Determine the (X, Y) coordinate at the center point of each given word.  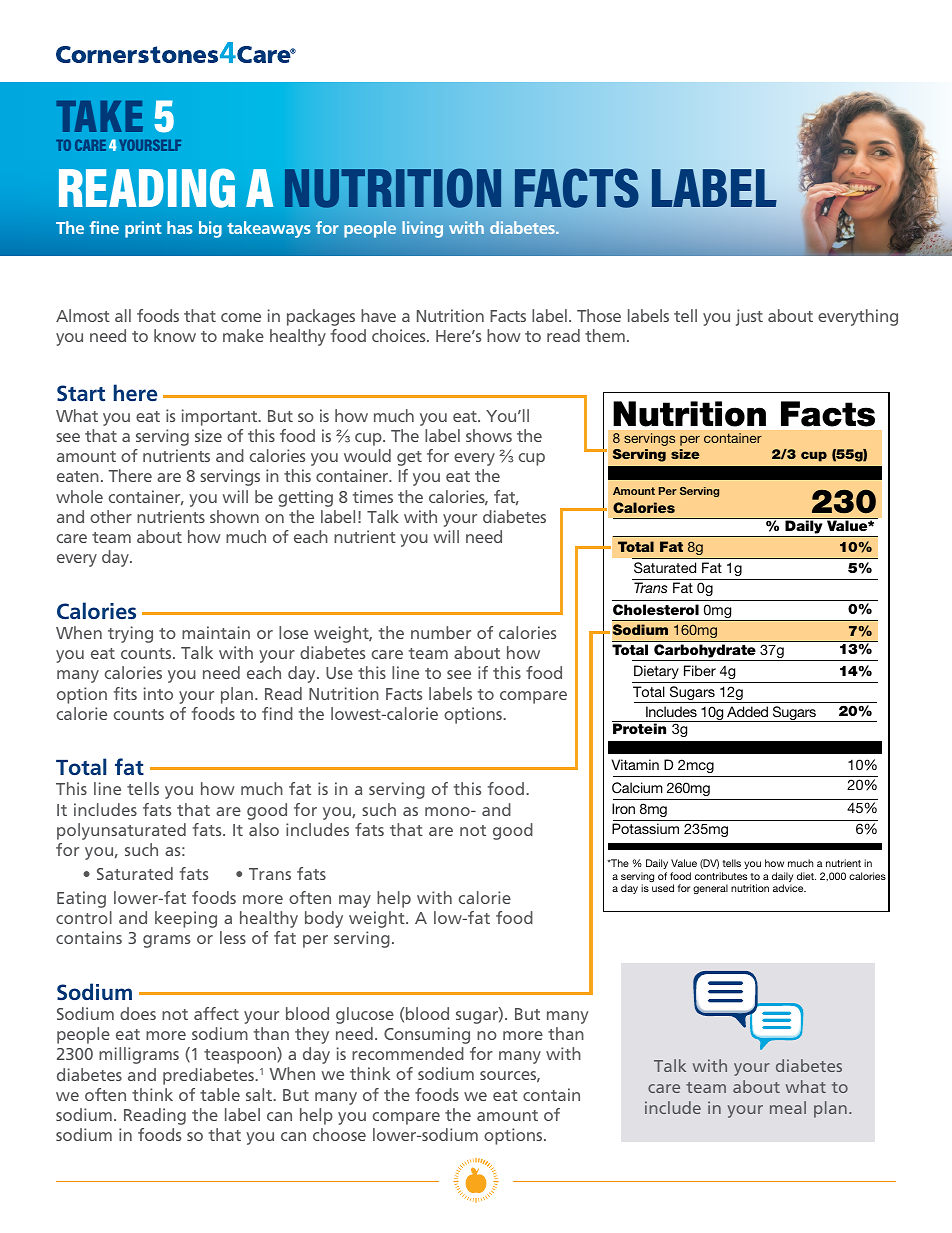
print (143, 229)
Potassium (645, 828)
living (422, 229)
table (220, 1094)
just (749, 317)
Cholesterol (656, 610)
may (355, 901)
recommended (408, 1053)
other (111, 516)
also (264, 829)
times (373, 496)
